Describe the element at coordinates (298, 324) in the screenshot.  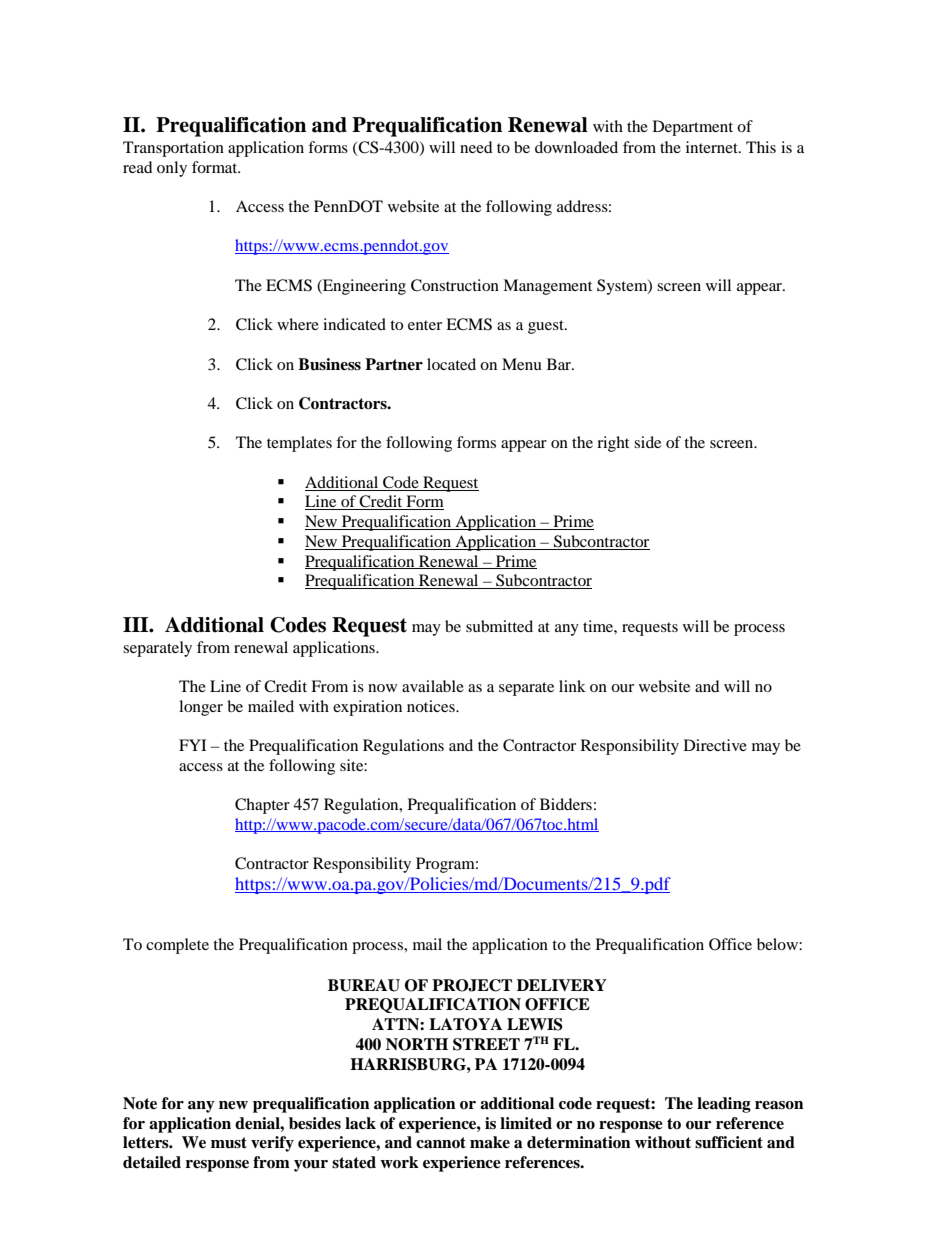
I see `where` at that location.
